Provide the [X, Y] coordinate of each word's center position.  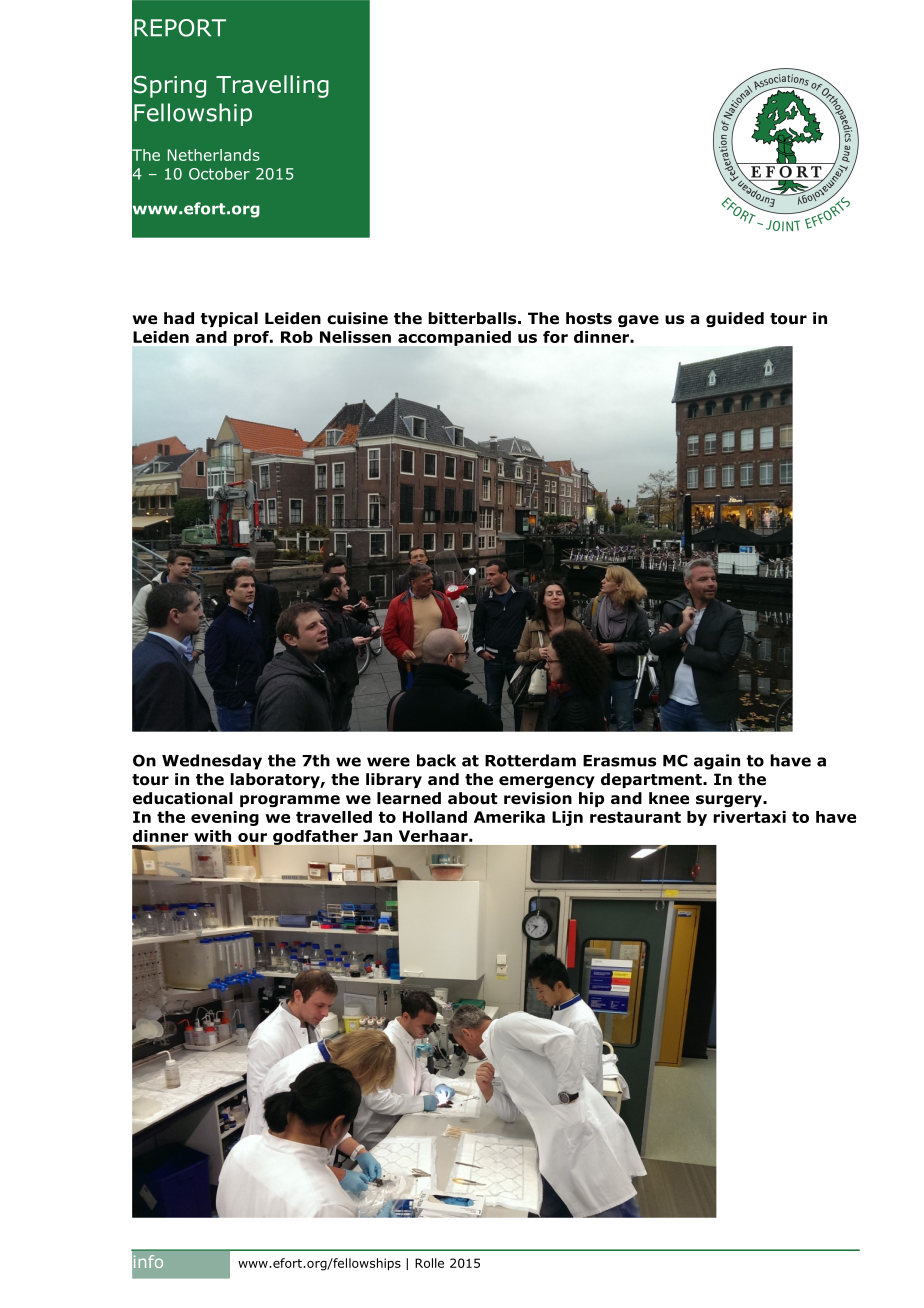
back [436, 760]
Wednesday [212, 762]
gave [638, 321]
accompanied [453, 339]
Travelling [272, 86]
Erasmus [619, 761]
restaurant [635, 817]
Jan [377, 836]
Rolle [429, 1263]
